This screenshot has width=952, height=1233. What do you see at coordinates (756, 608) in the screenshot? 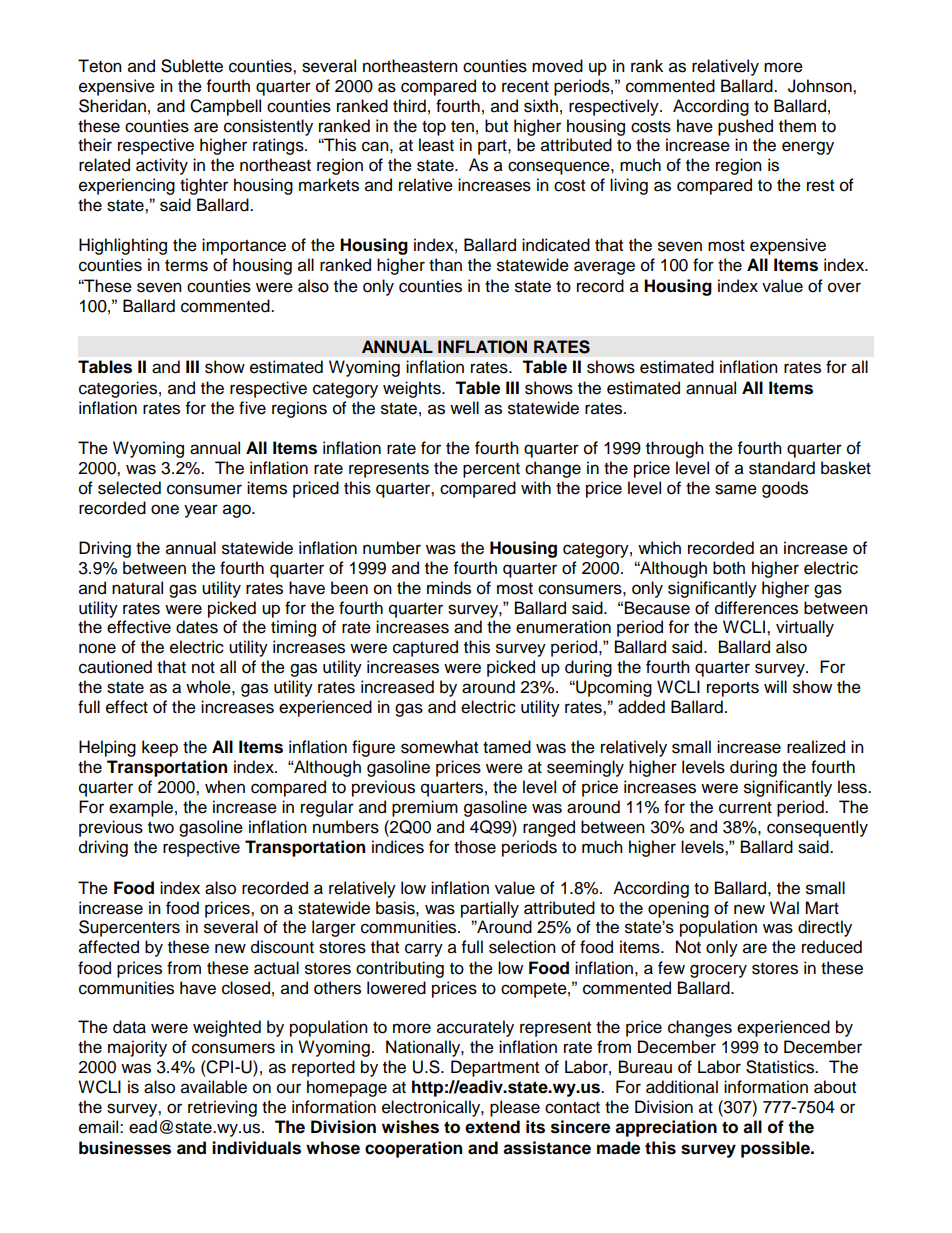
I see `differences` at bounding box center [756, 608].
